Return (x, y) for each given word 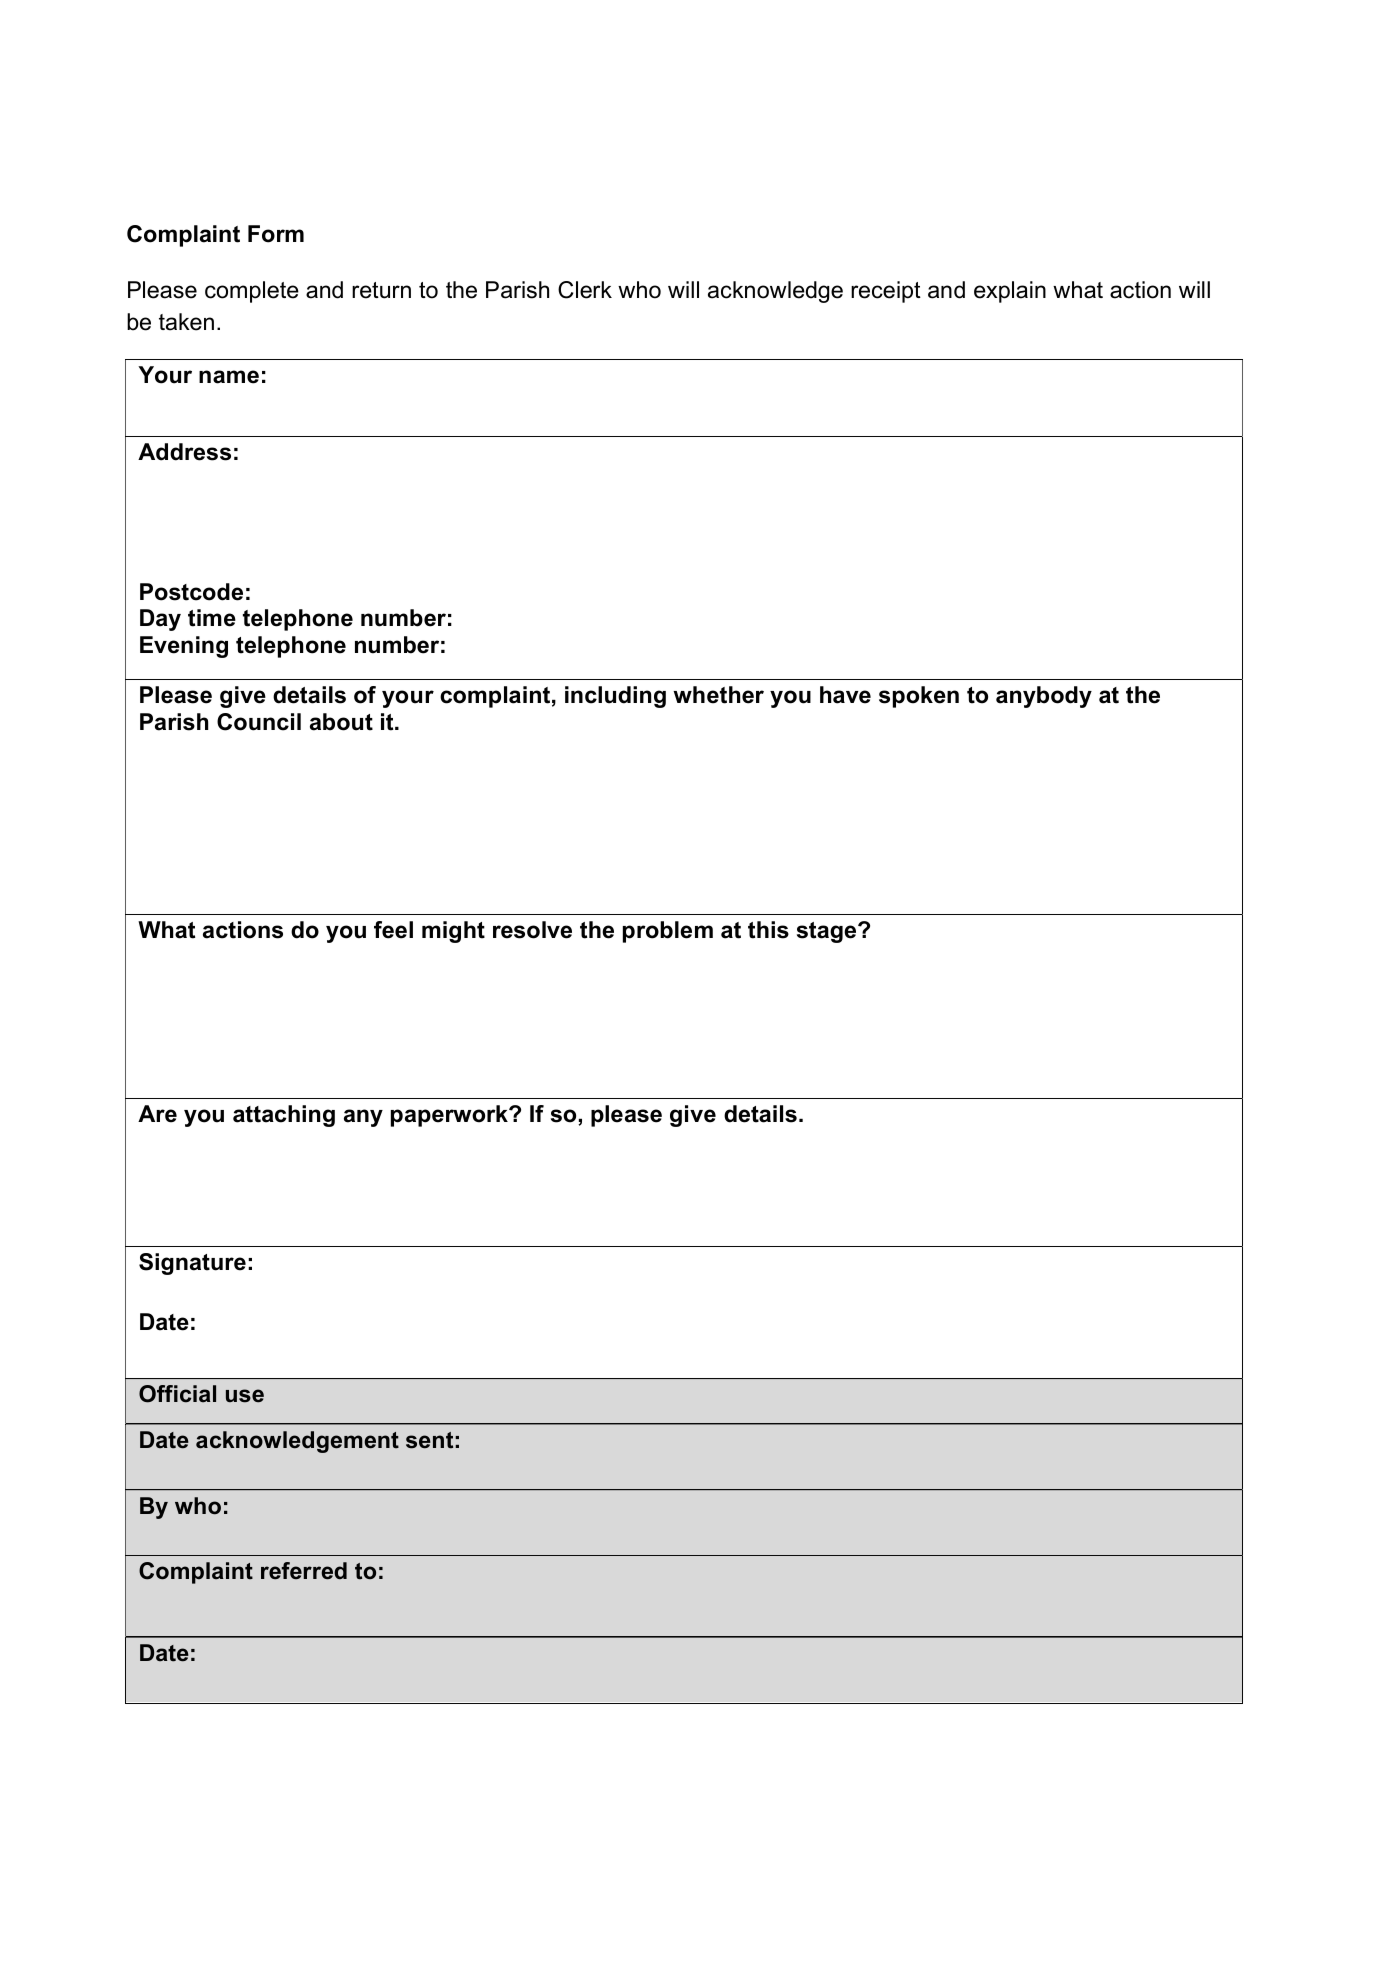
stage (828, 932)
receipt (886, 292)
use (245, 1396)
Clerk (585, 290)
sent (429, 1440)
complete (252, 292)
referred (304, 1571)
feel (393, 930)
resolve (532, 930)
